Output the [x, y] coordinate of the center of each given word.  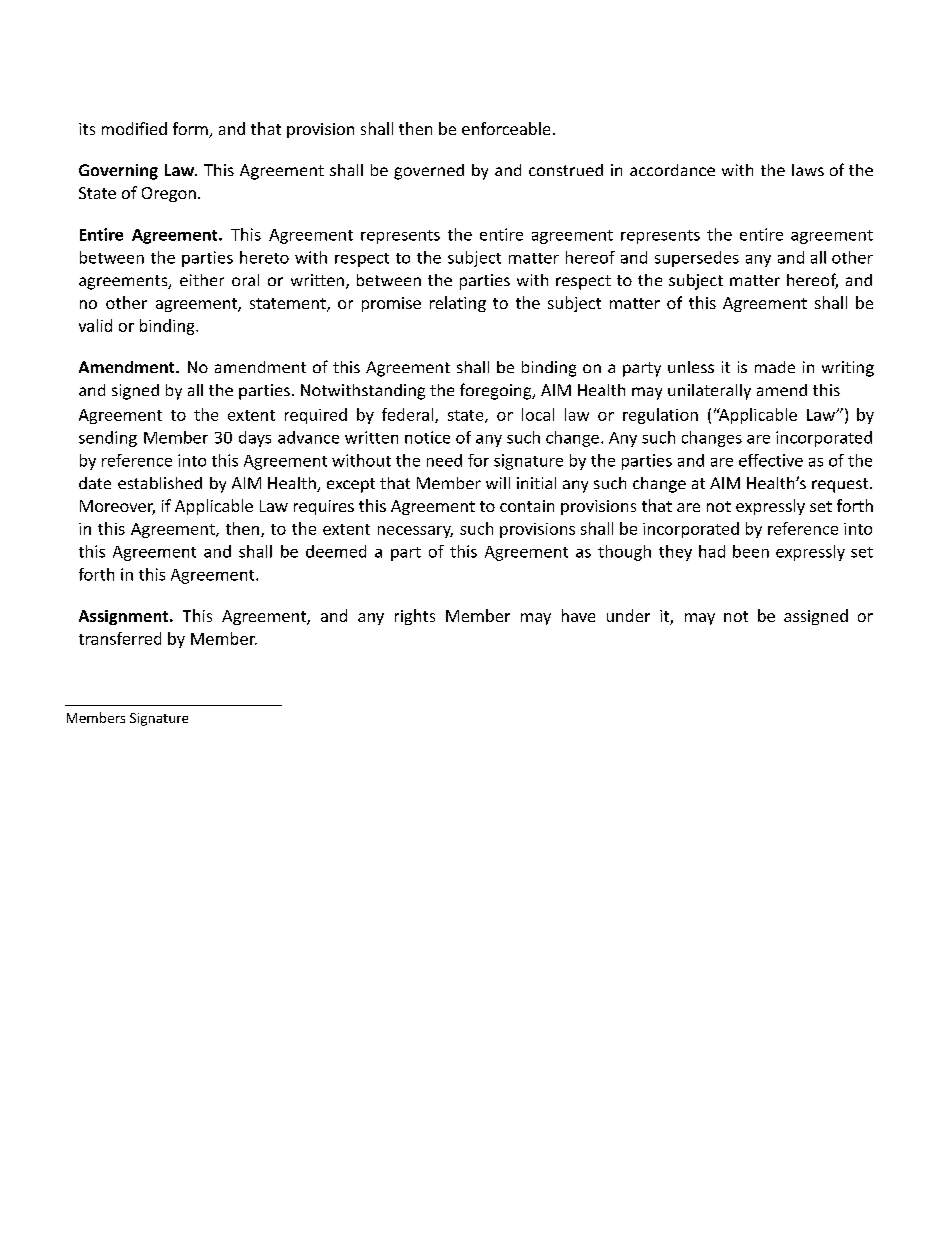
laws [808, 170]
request [841, 485]
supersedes [697, 259]
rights [415, 617]
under [628, 615]
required [316, 416]
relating [458, 304]
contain [527, 506]
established [160, 483]
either [202, 280]
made [775, 367]
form [191, 130]
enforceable [506, 128]
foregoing [497, 391]
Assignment [125, 617]
